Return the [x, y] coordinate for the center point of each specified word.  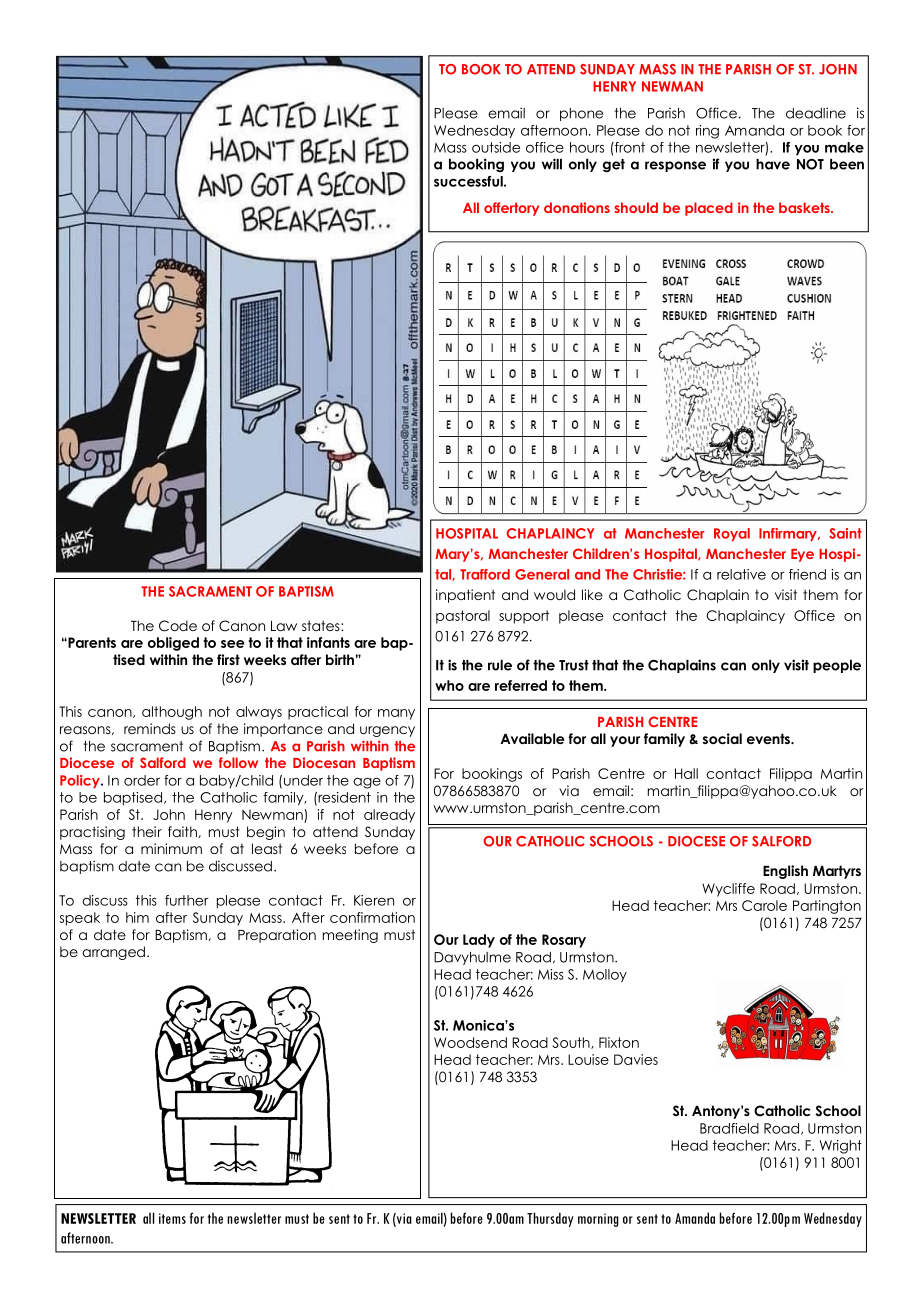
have [773, 164]
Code [178, 626]
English [785, 872]
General [542, 574]
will [552, 164]
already [389, 816]
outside [496, 147]
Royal [732, 534]
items [172, 1218]
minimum [171, 848]
